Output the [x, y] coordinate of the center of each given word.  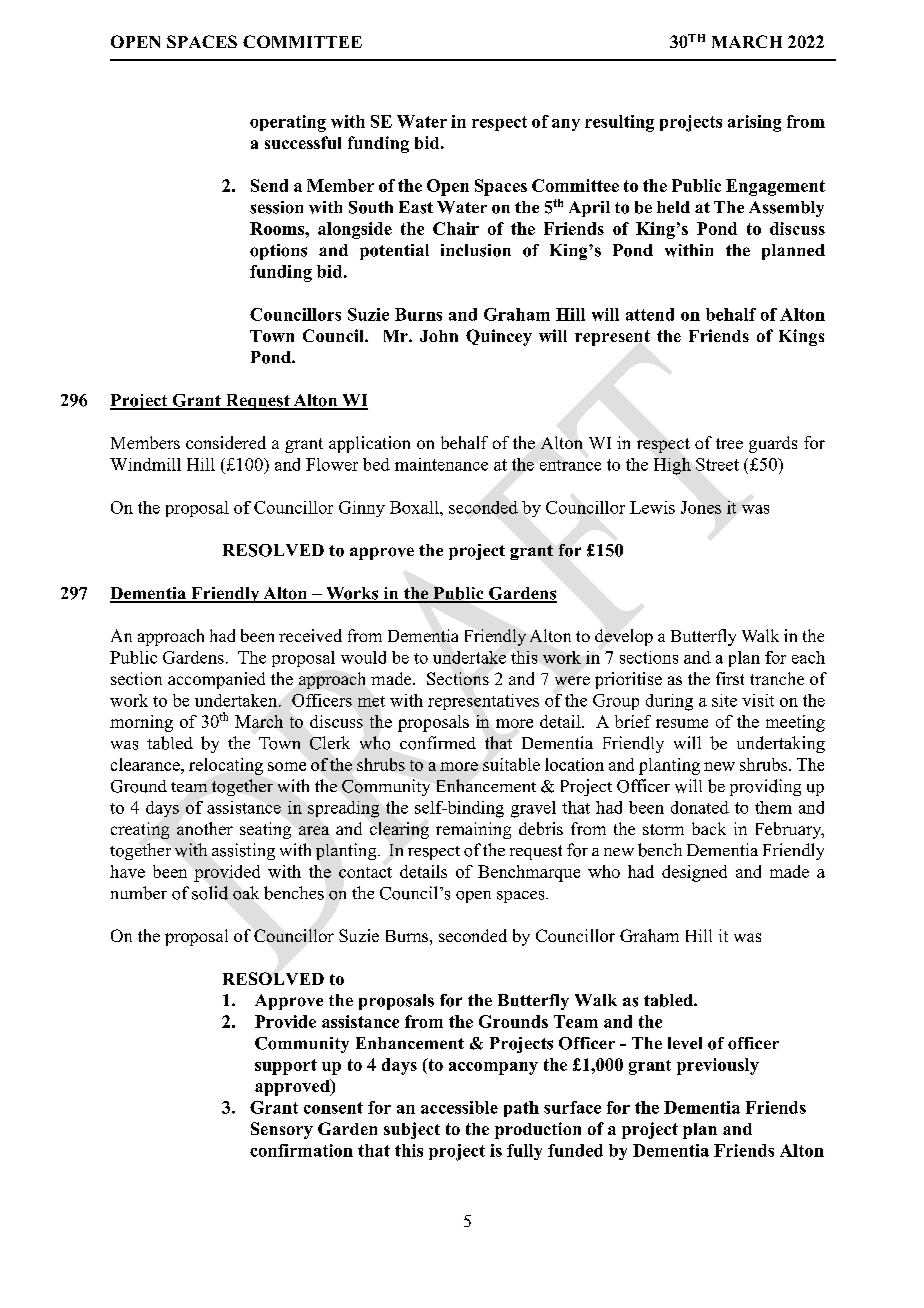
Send [269, 185]
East [416, 207]
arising [754, 123]
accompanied [216, 680]
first [730, 678]
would [363, 657]
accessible [459, 1107]
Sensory [282, 1130]
